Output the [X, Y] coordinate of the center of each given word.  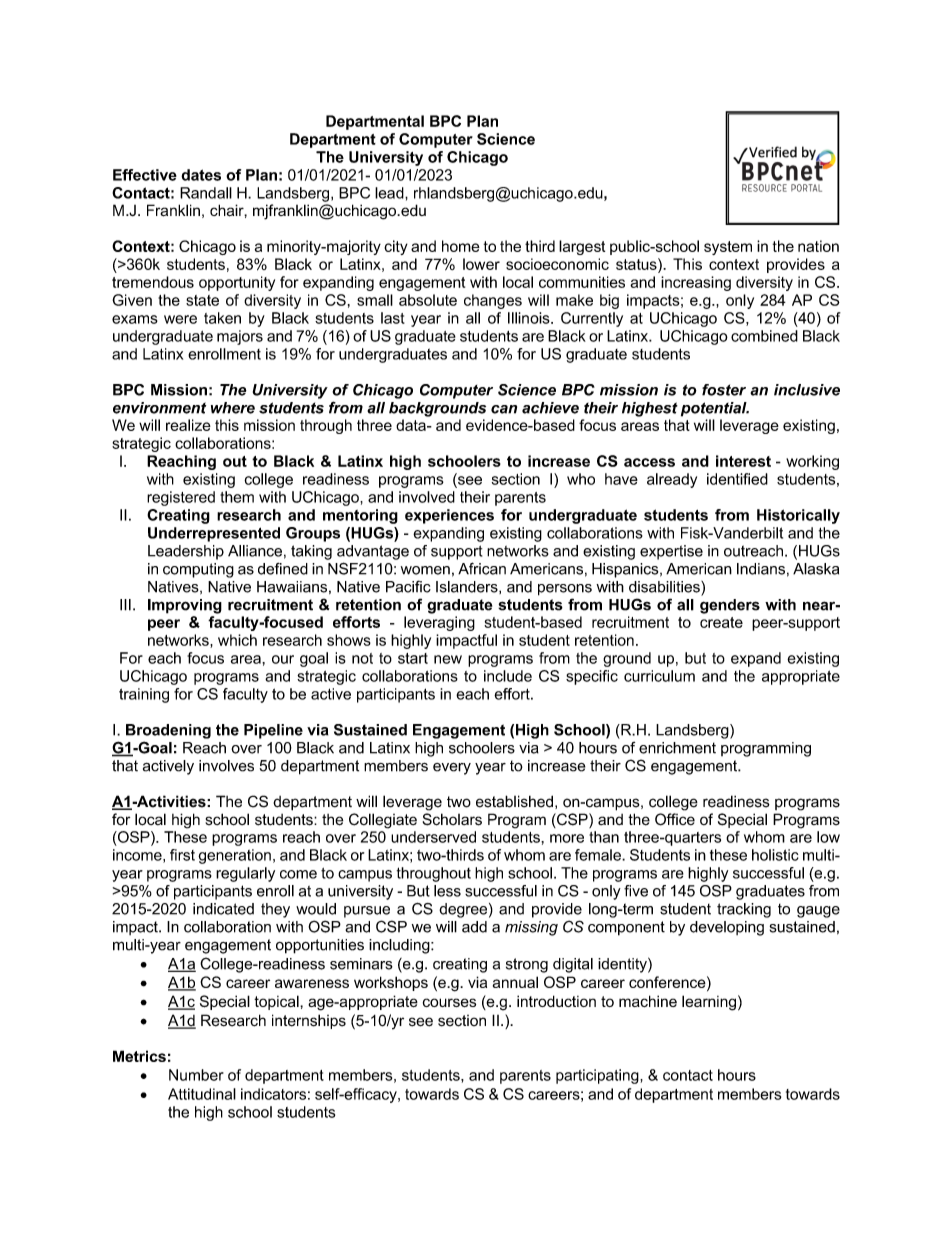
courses [449, 1002]
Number [196, 1075]
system [728, 248]
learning [709, 1003]
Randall [206, 193]
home [461, 246]
